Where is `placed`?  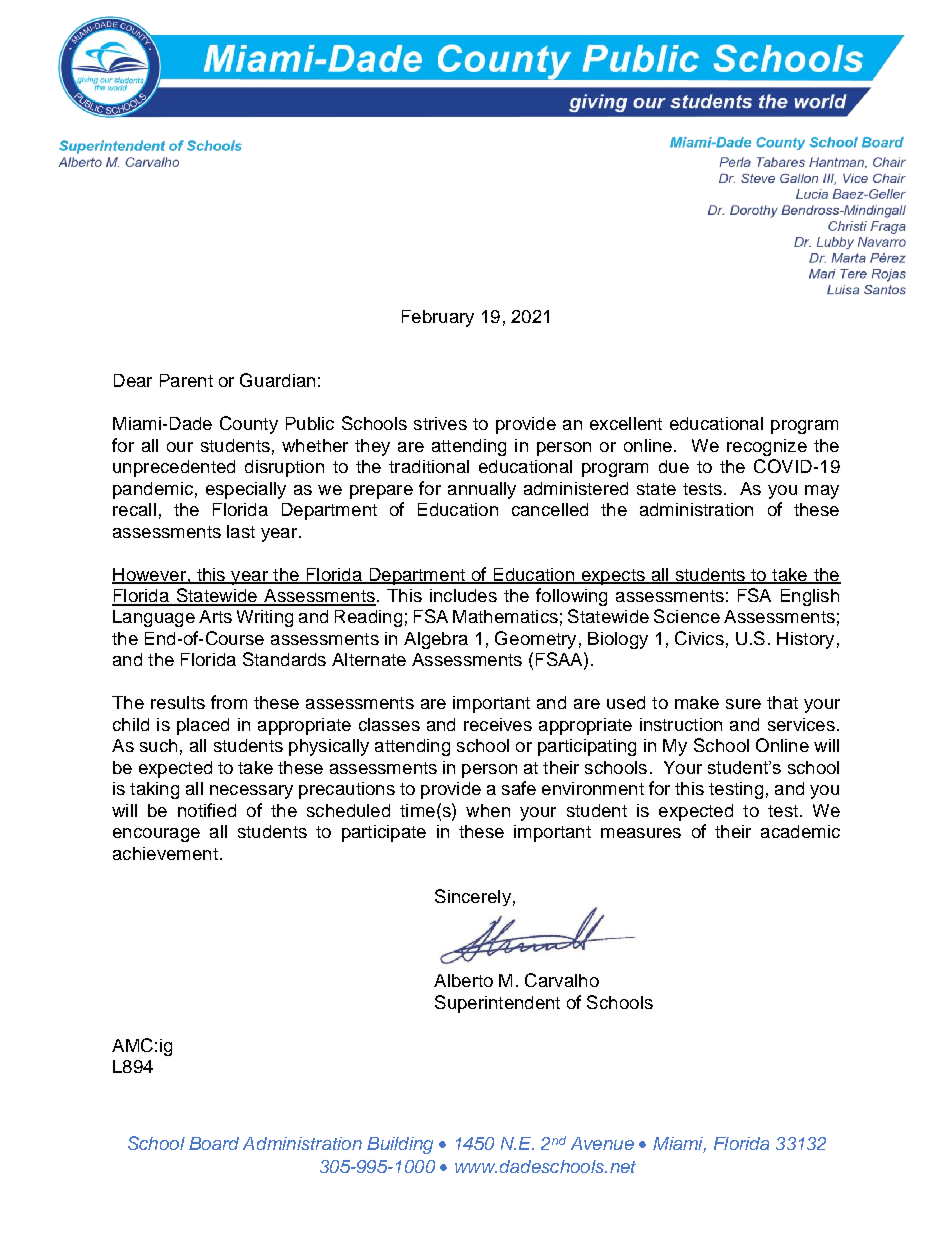 placed is located at coordinates (203, 726).
